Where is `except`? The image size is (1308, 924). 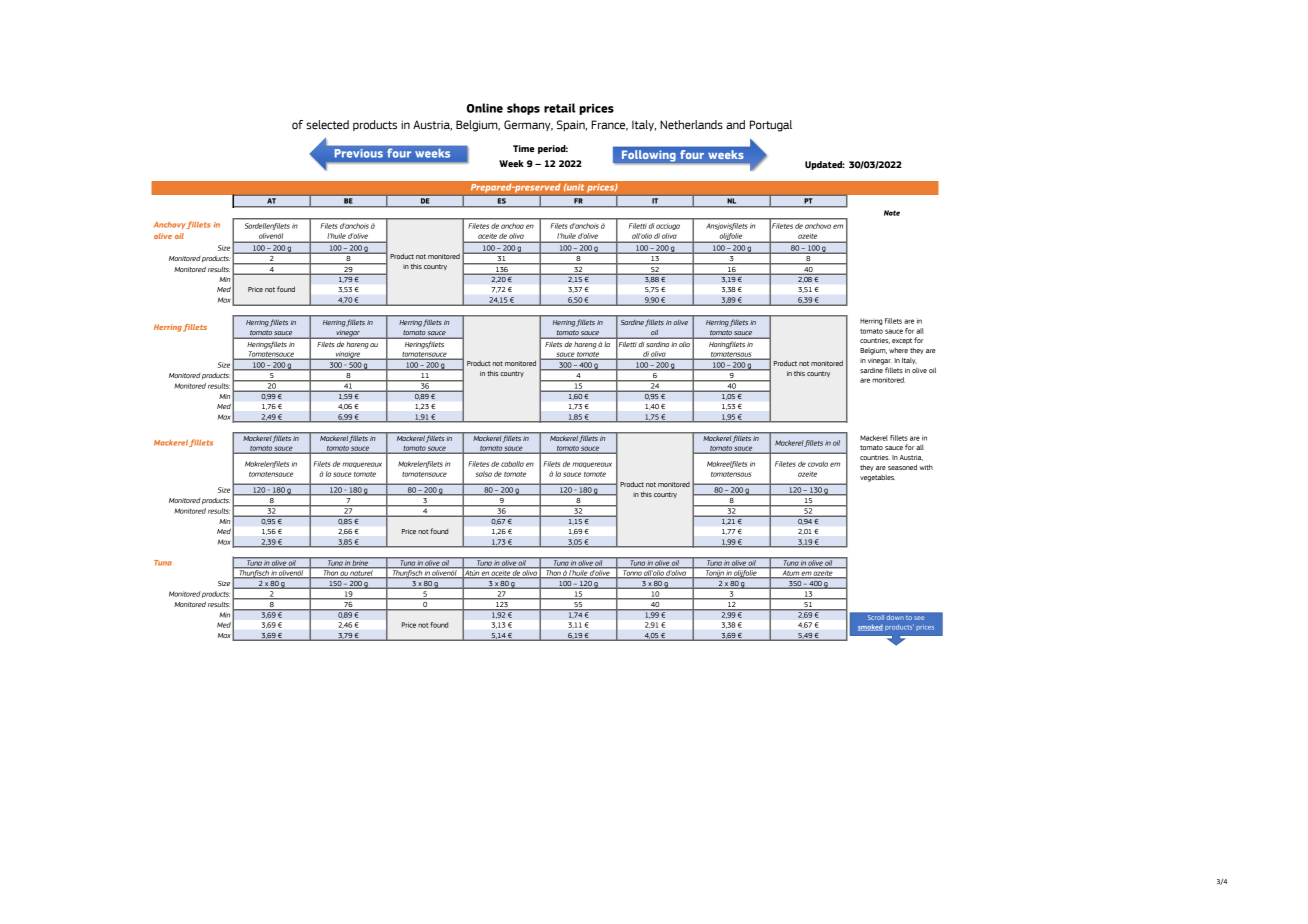
except is located at coordinates (902, 341).
